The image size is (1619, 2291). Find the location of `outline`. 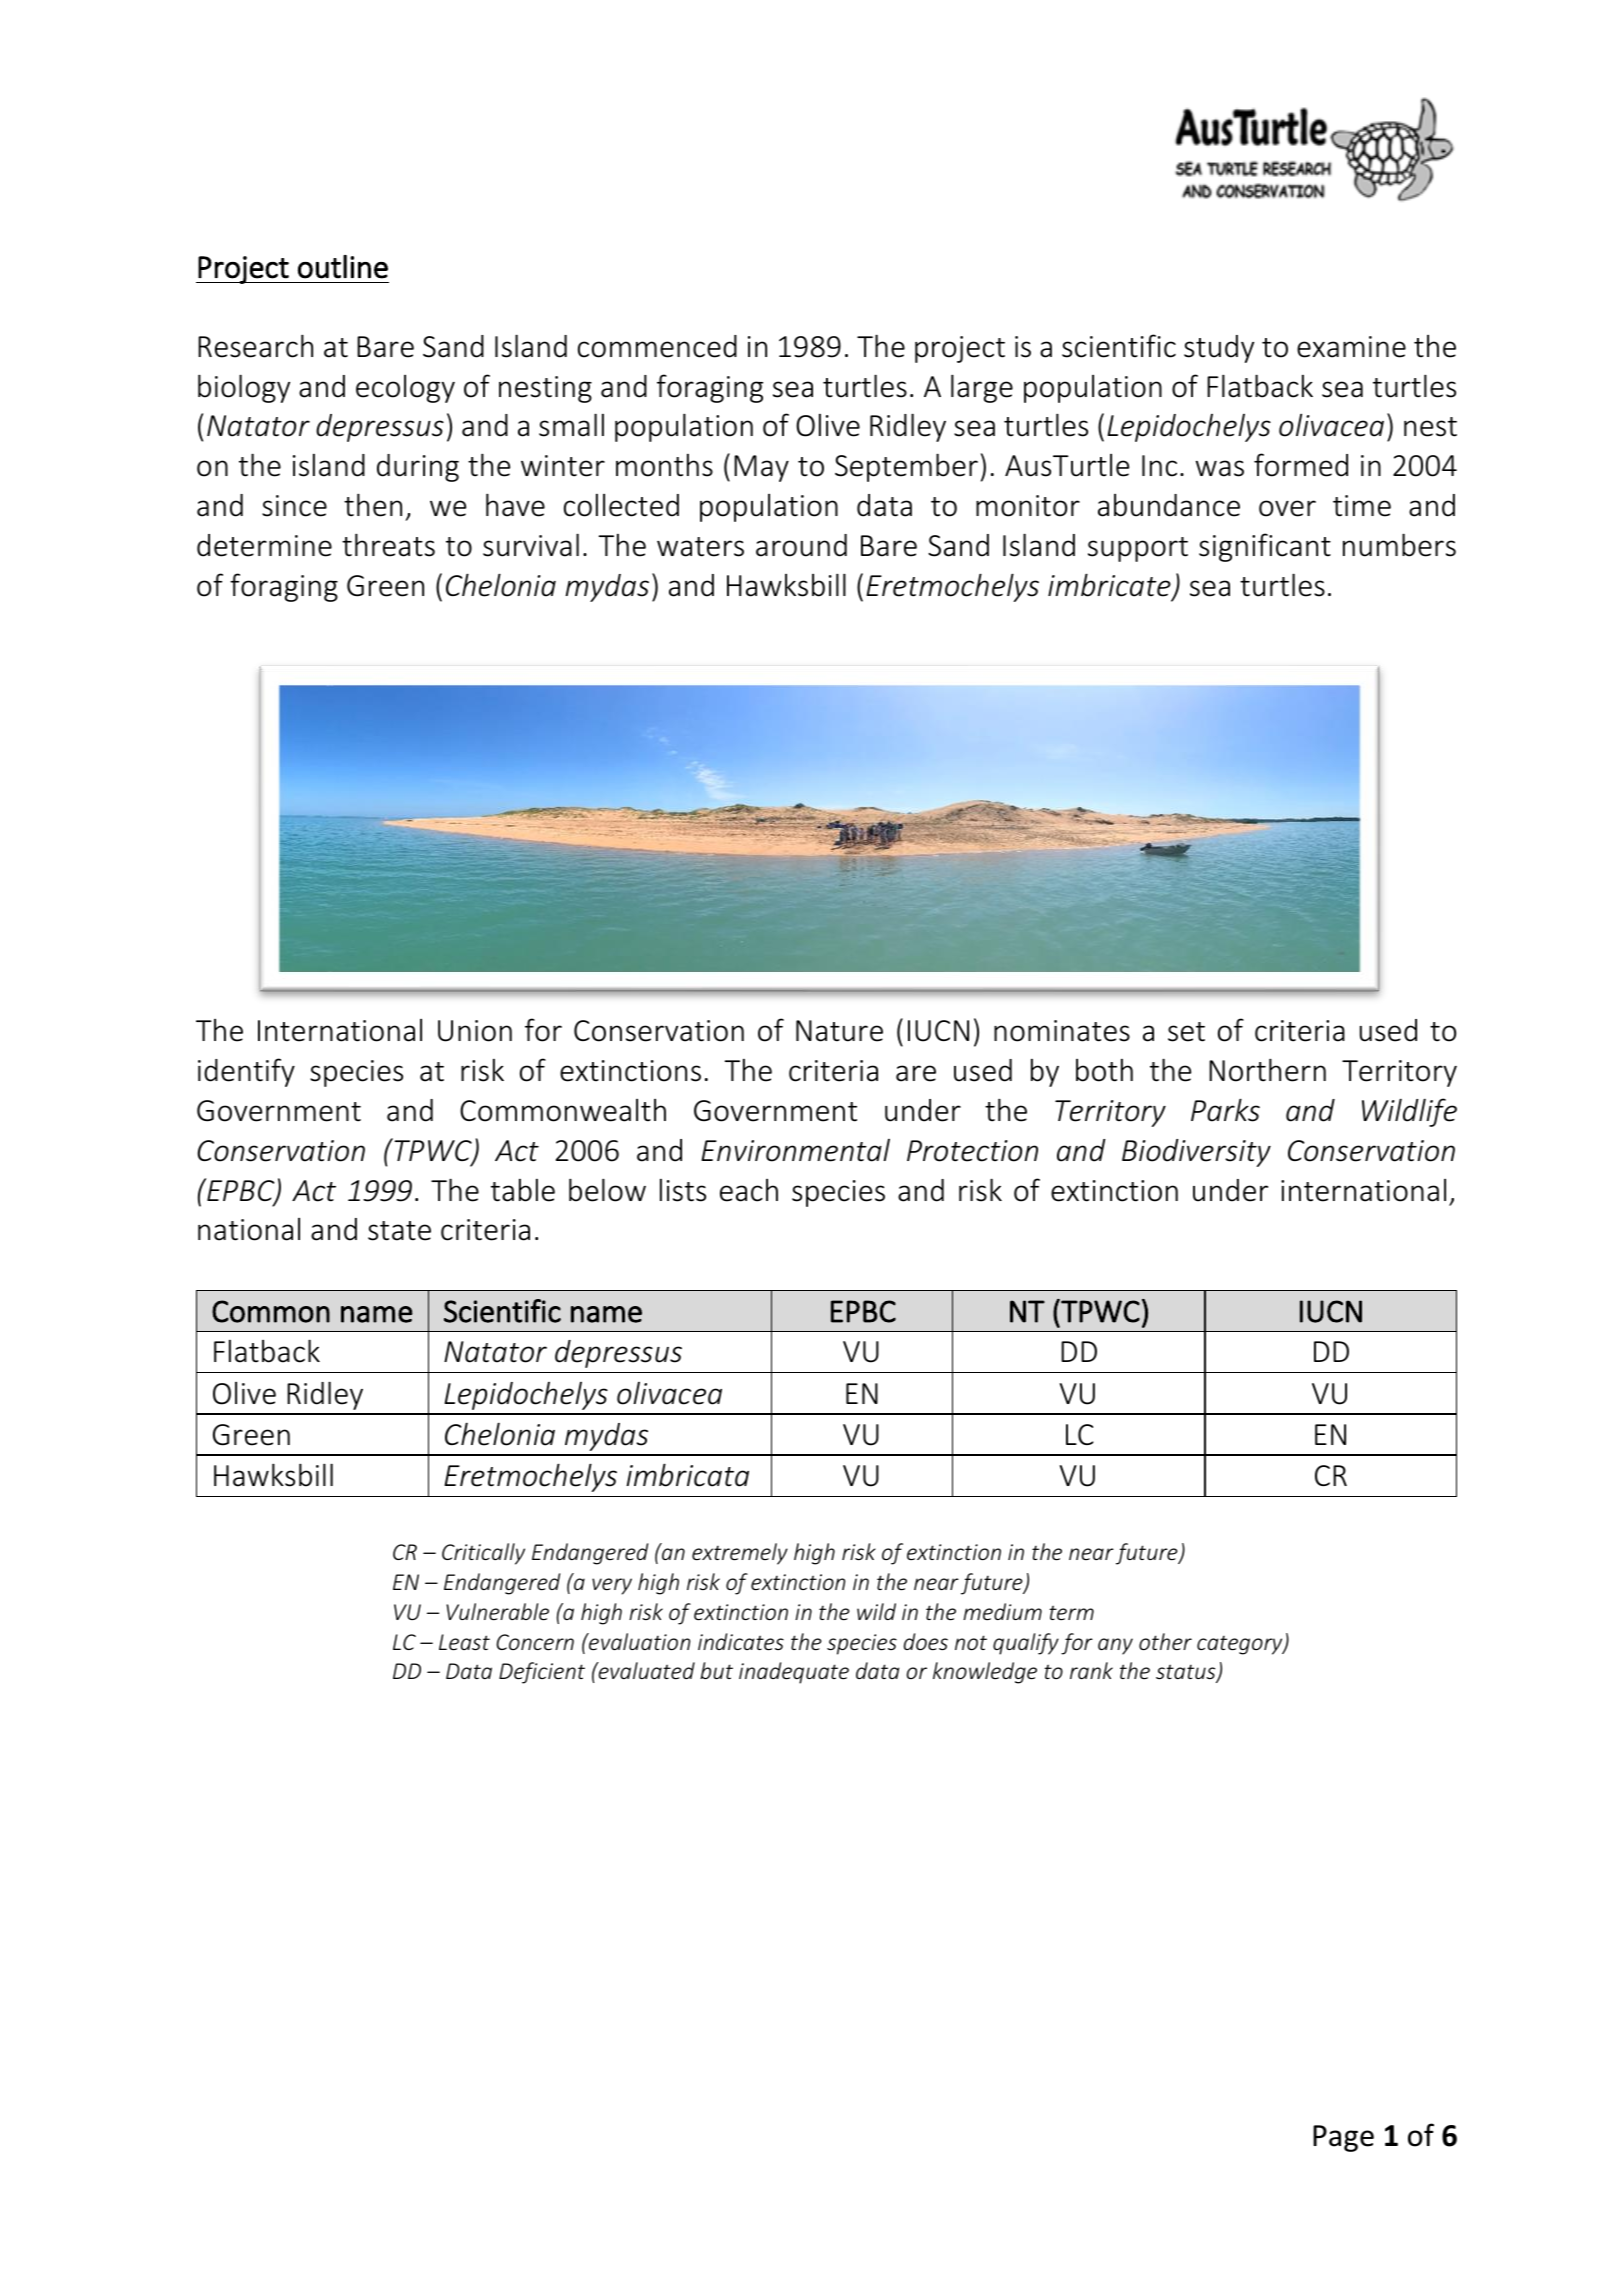

outline is located at coordinates (343, 267).
